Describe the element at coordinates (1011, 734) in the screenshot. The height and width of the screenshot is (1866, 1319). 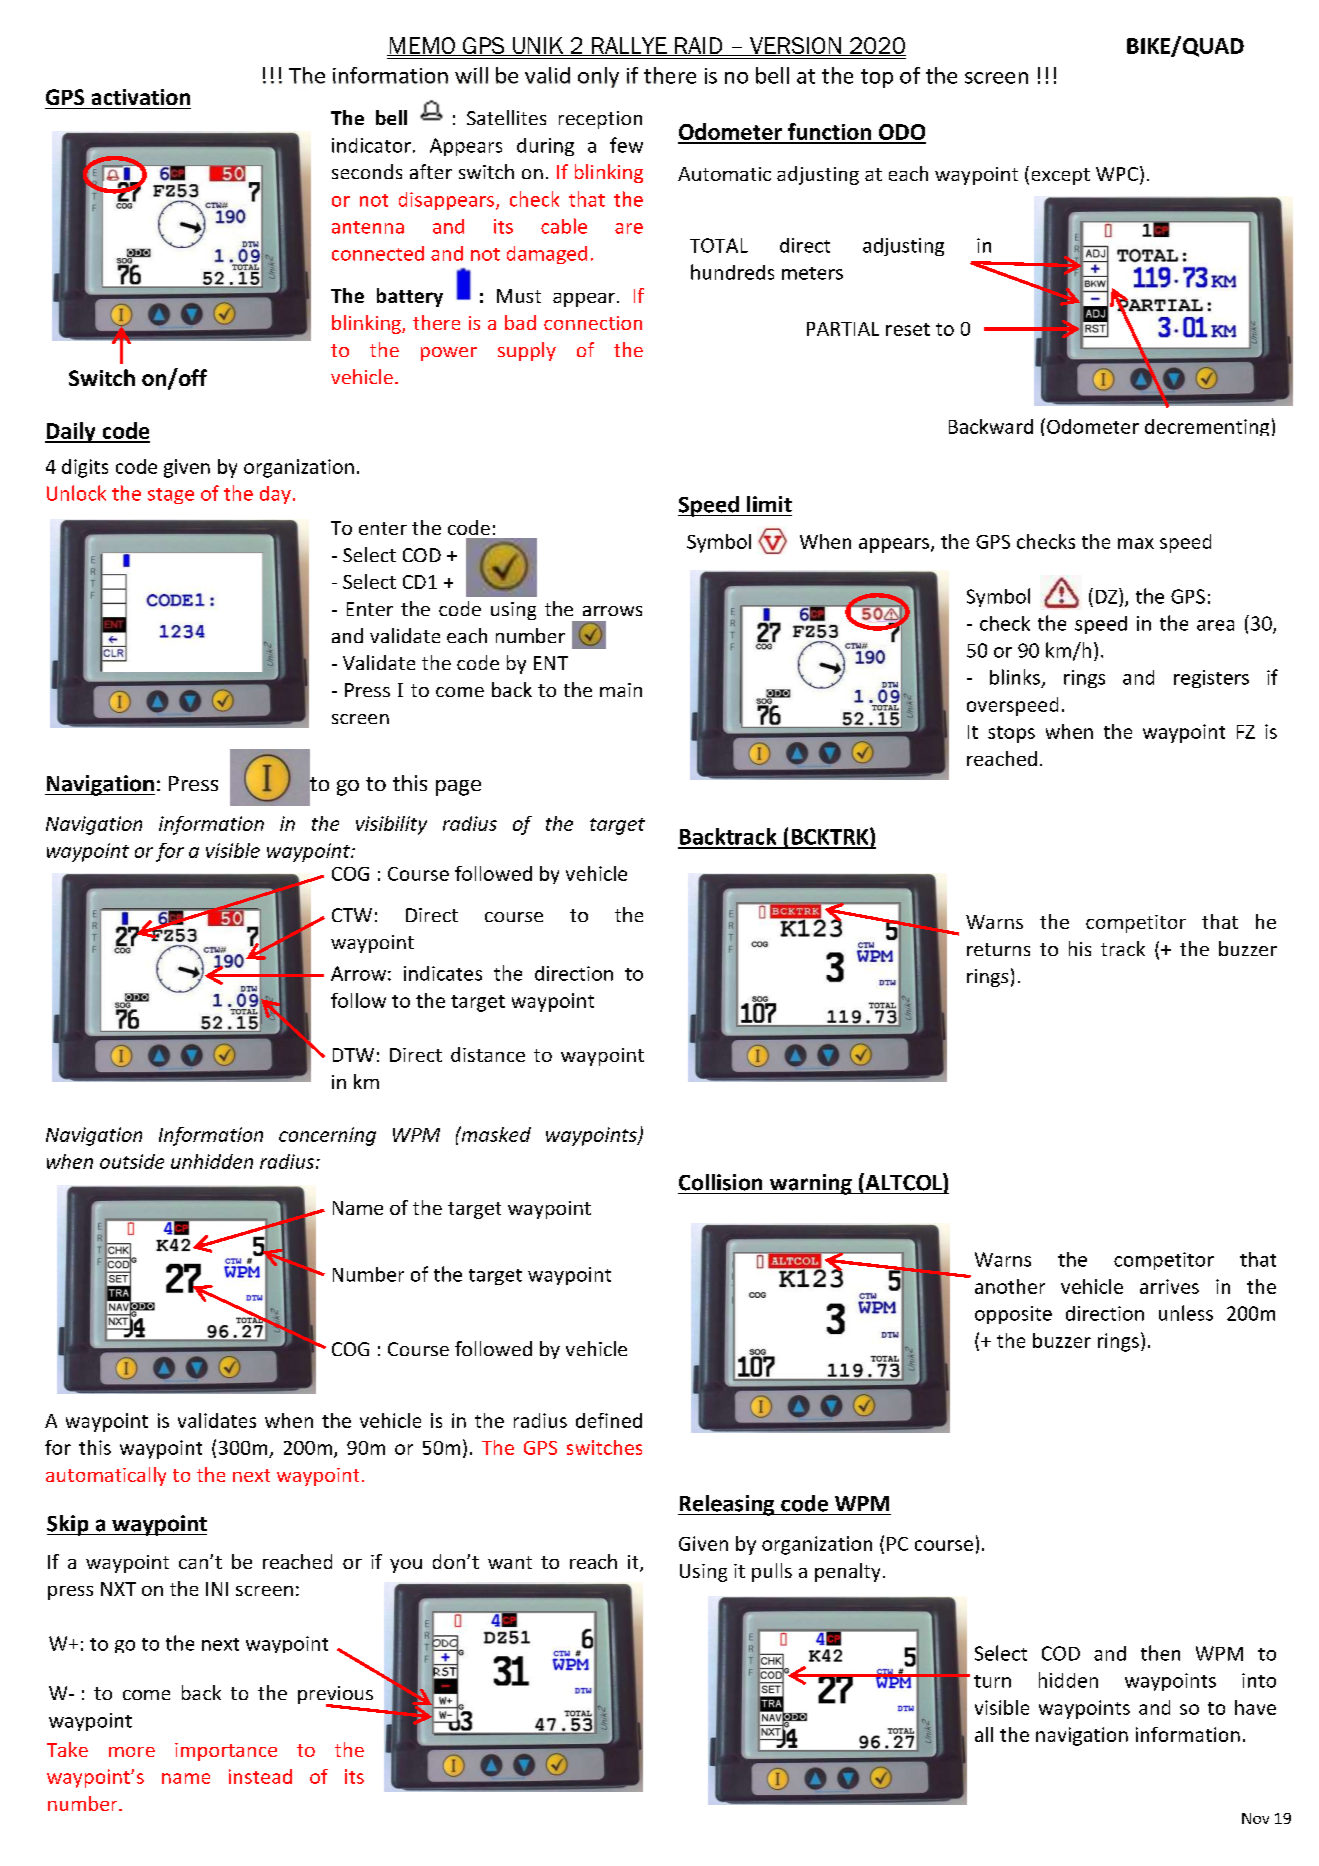
I see `stops` at that location.
